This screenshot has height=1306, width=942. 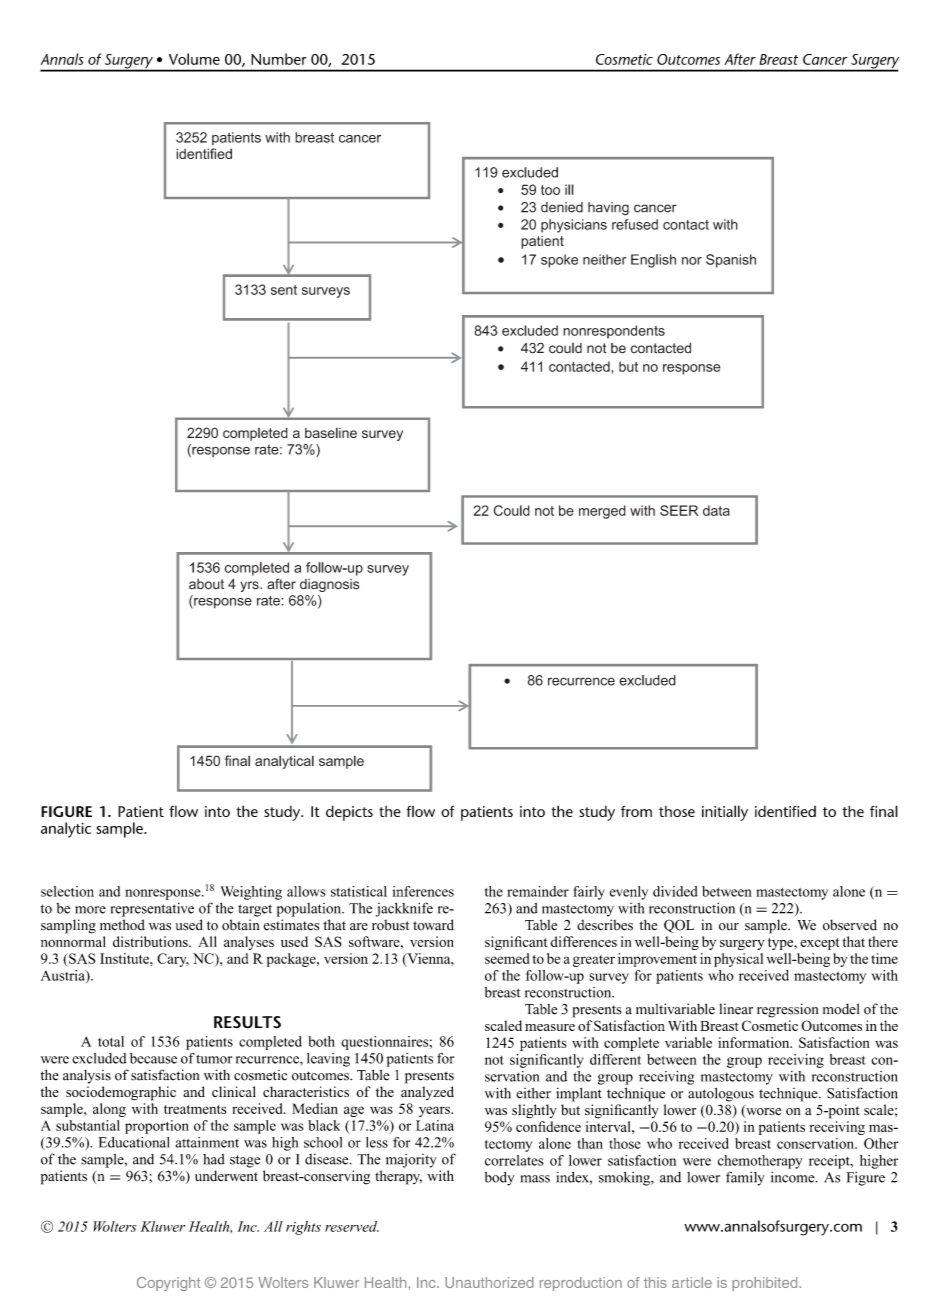 What do you see at coordinates (489, 1282) in the screenshot?
I see `Unauthorized` at bounding box center [489, 1282].
